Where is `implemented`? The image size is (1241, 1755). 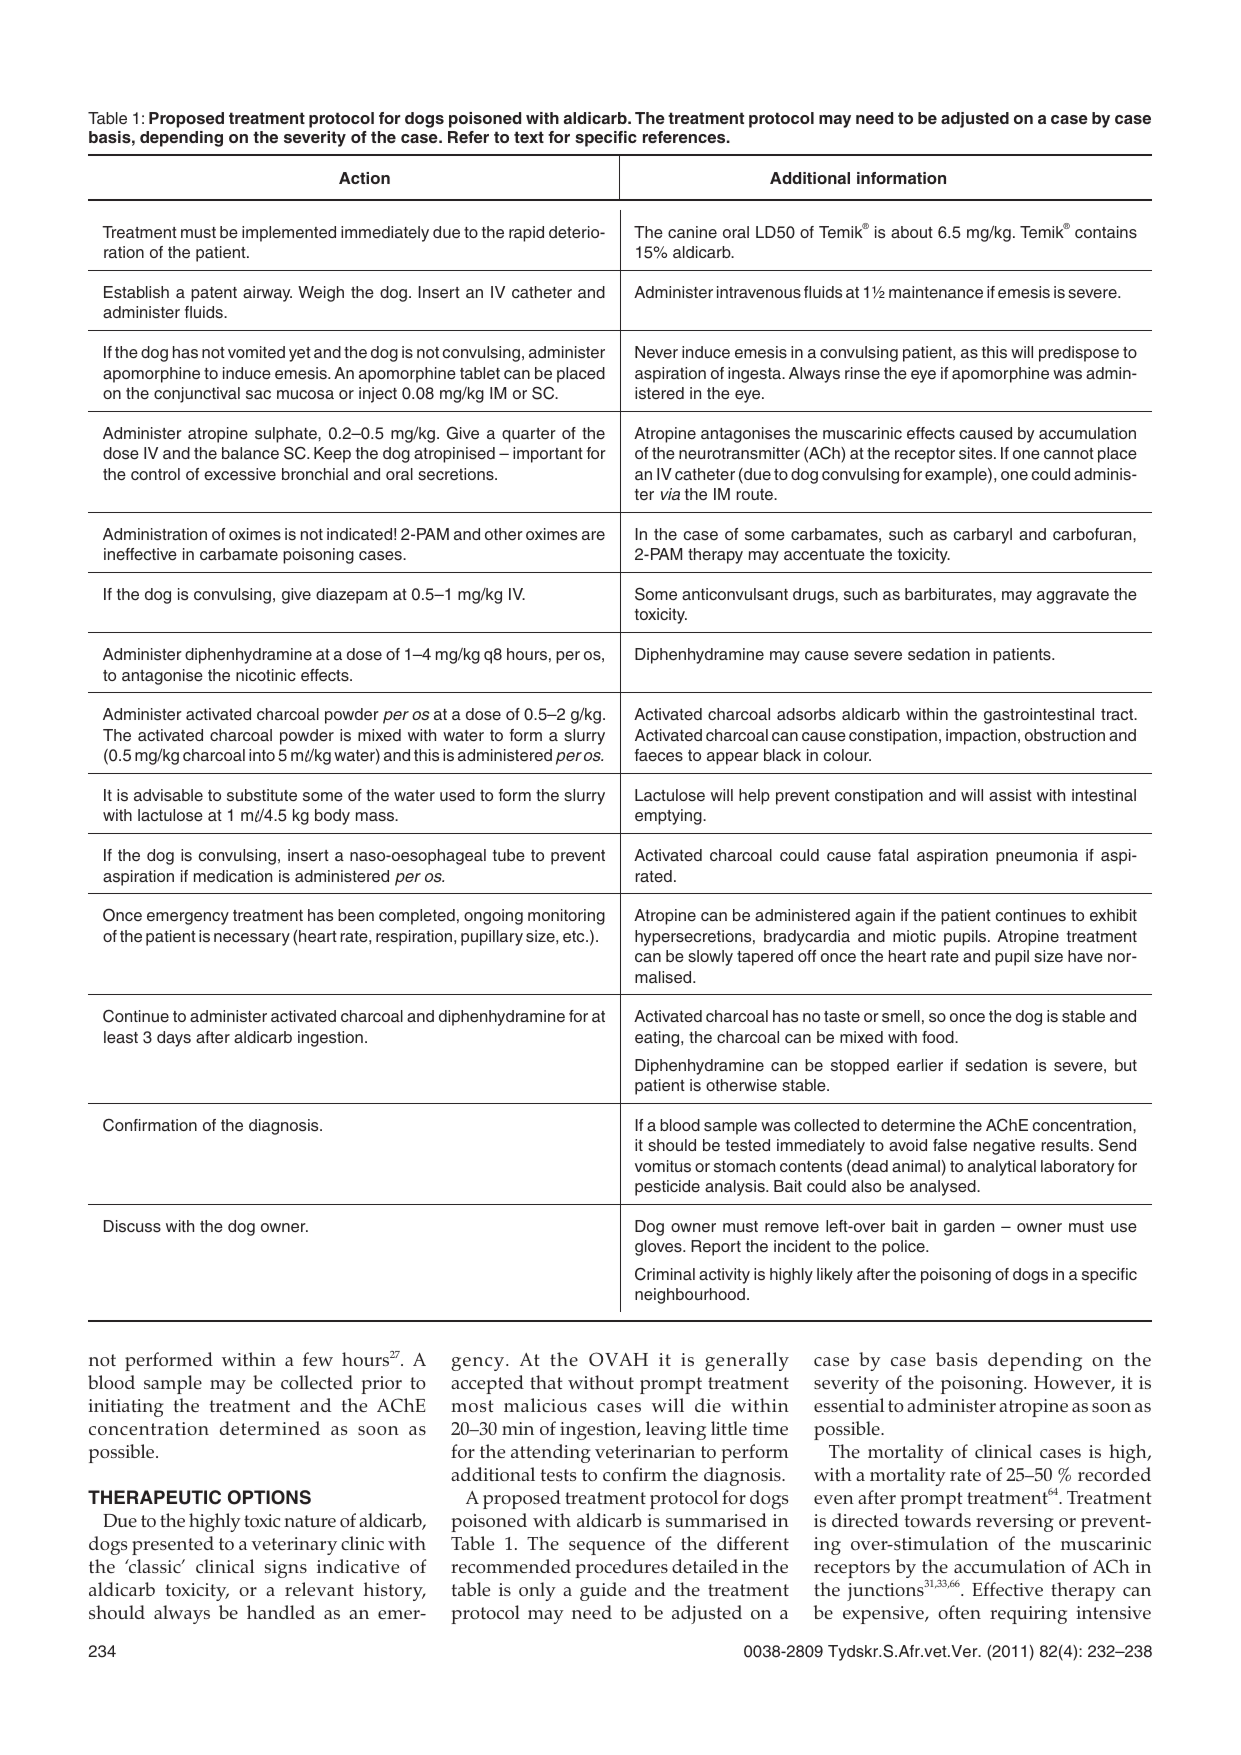 implemented is located at coordinates (289, 234).
